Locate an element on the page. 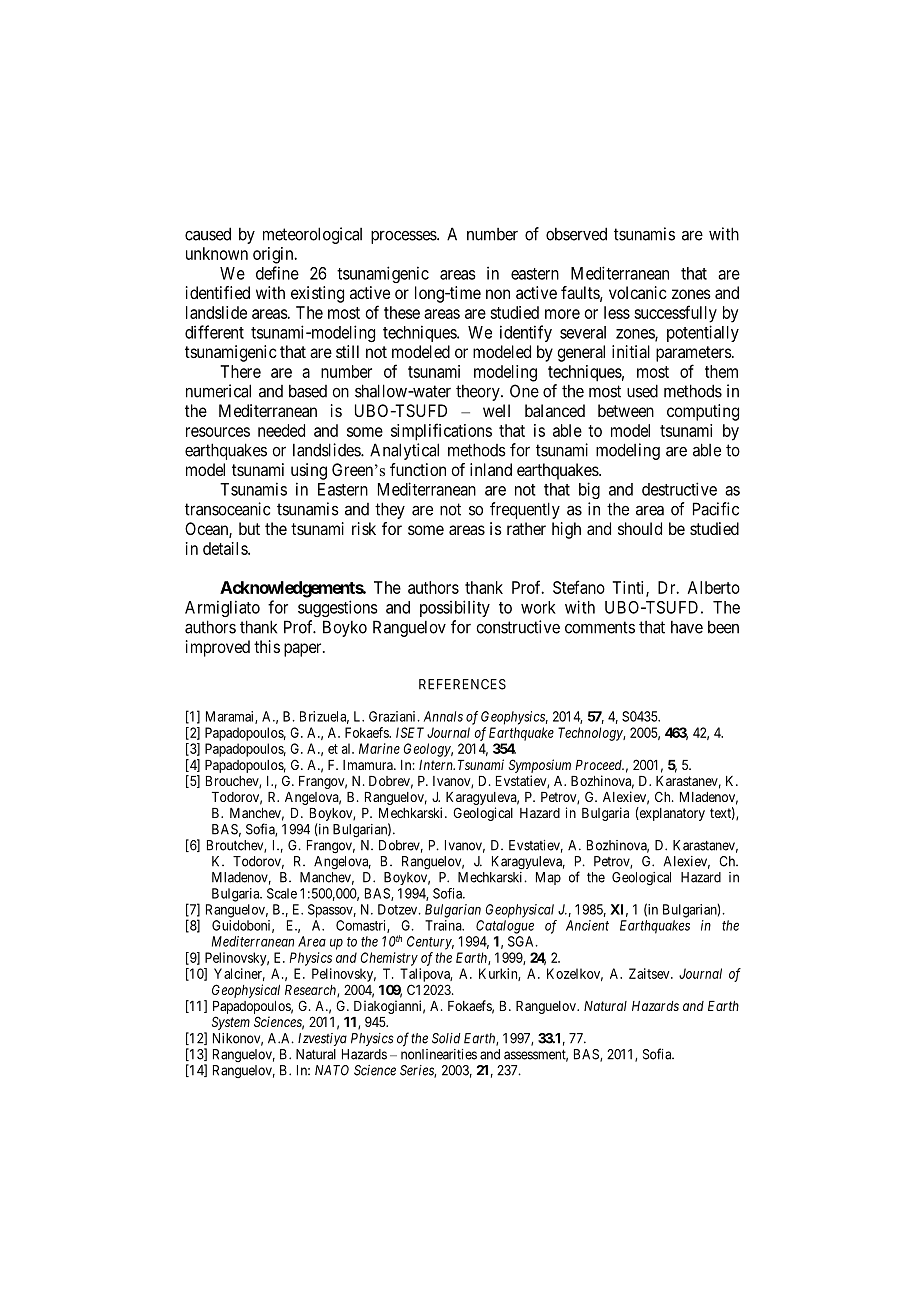 Image resolution: width=924 pixels, height=1308 pixels. Ancient is located at coordinates (587, 925).
